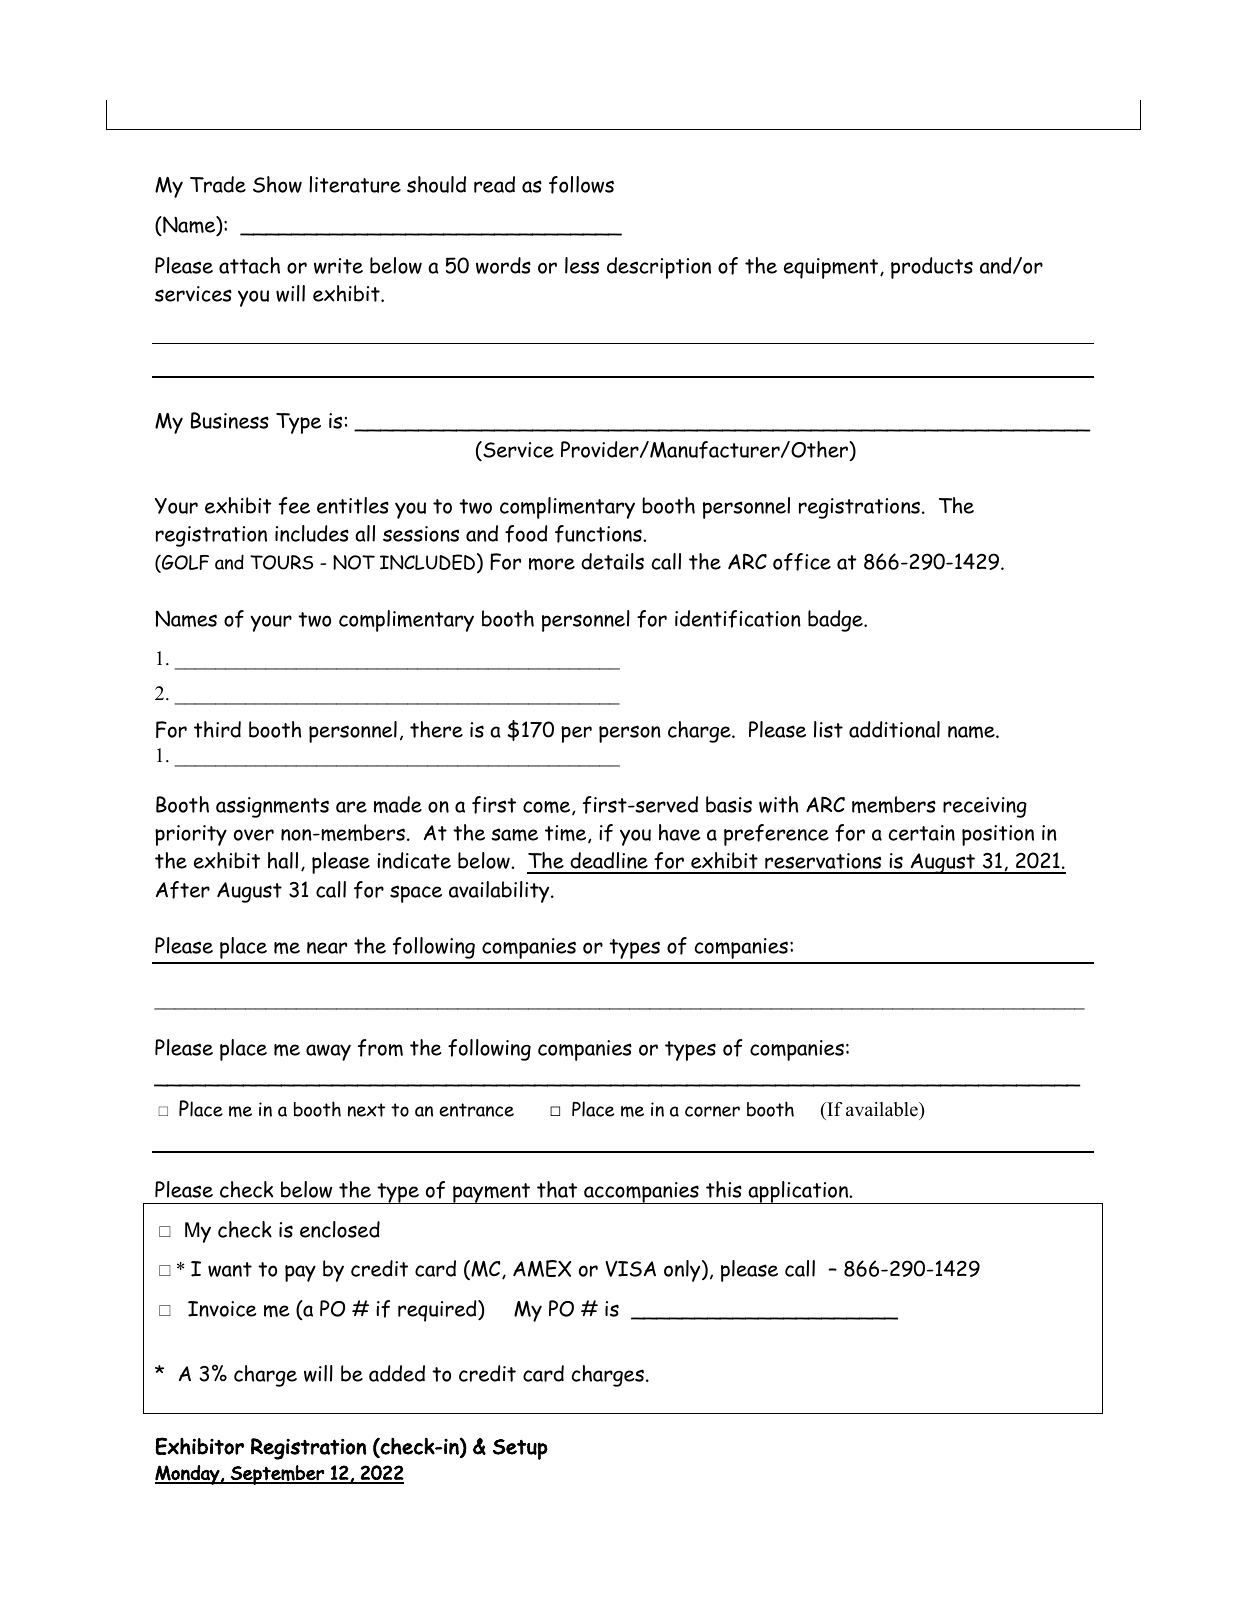 This page has height=1601, width=1237. What do you see at coordinates (802, 562) in the page?
I see `office` at bounding box center [802, 562].
